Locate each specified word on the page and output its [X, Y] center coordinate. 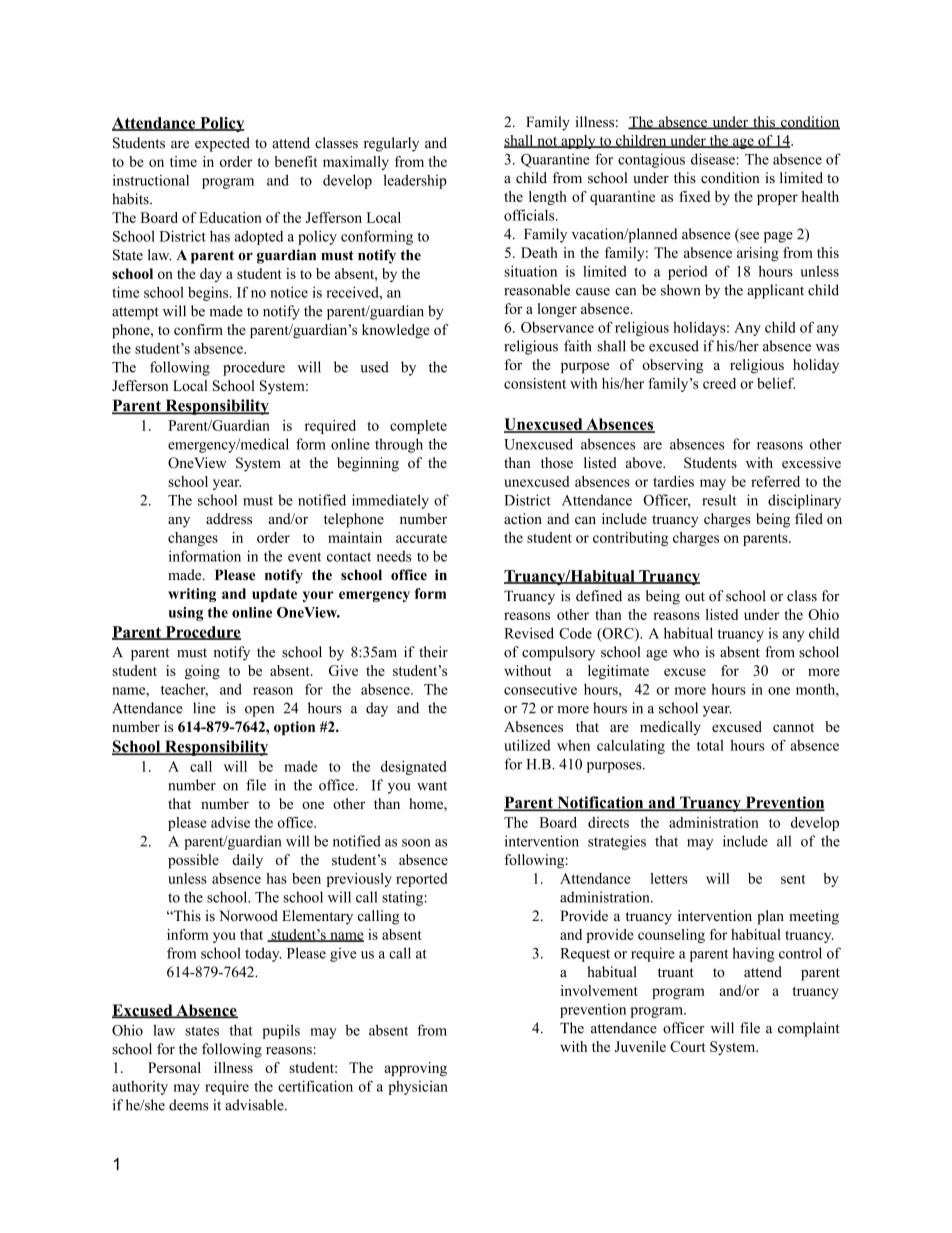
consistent [535, 383]
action [523, 518]
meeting [814, 917]
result [719, 500]
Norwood [248, 916]
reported [421, 880]
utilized [527, 745]
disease [713, 159]
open [259, 711]
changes [193, 539]
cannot [793, 727]
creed [719, 383]
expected [222, 144]
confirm [198, 329]
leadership [415, 181]
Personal [174, 1067]
